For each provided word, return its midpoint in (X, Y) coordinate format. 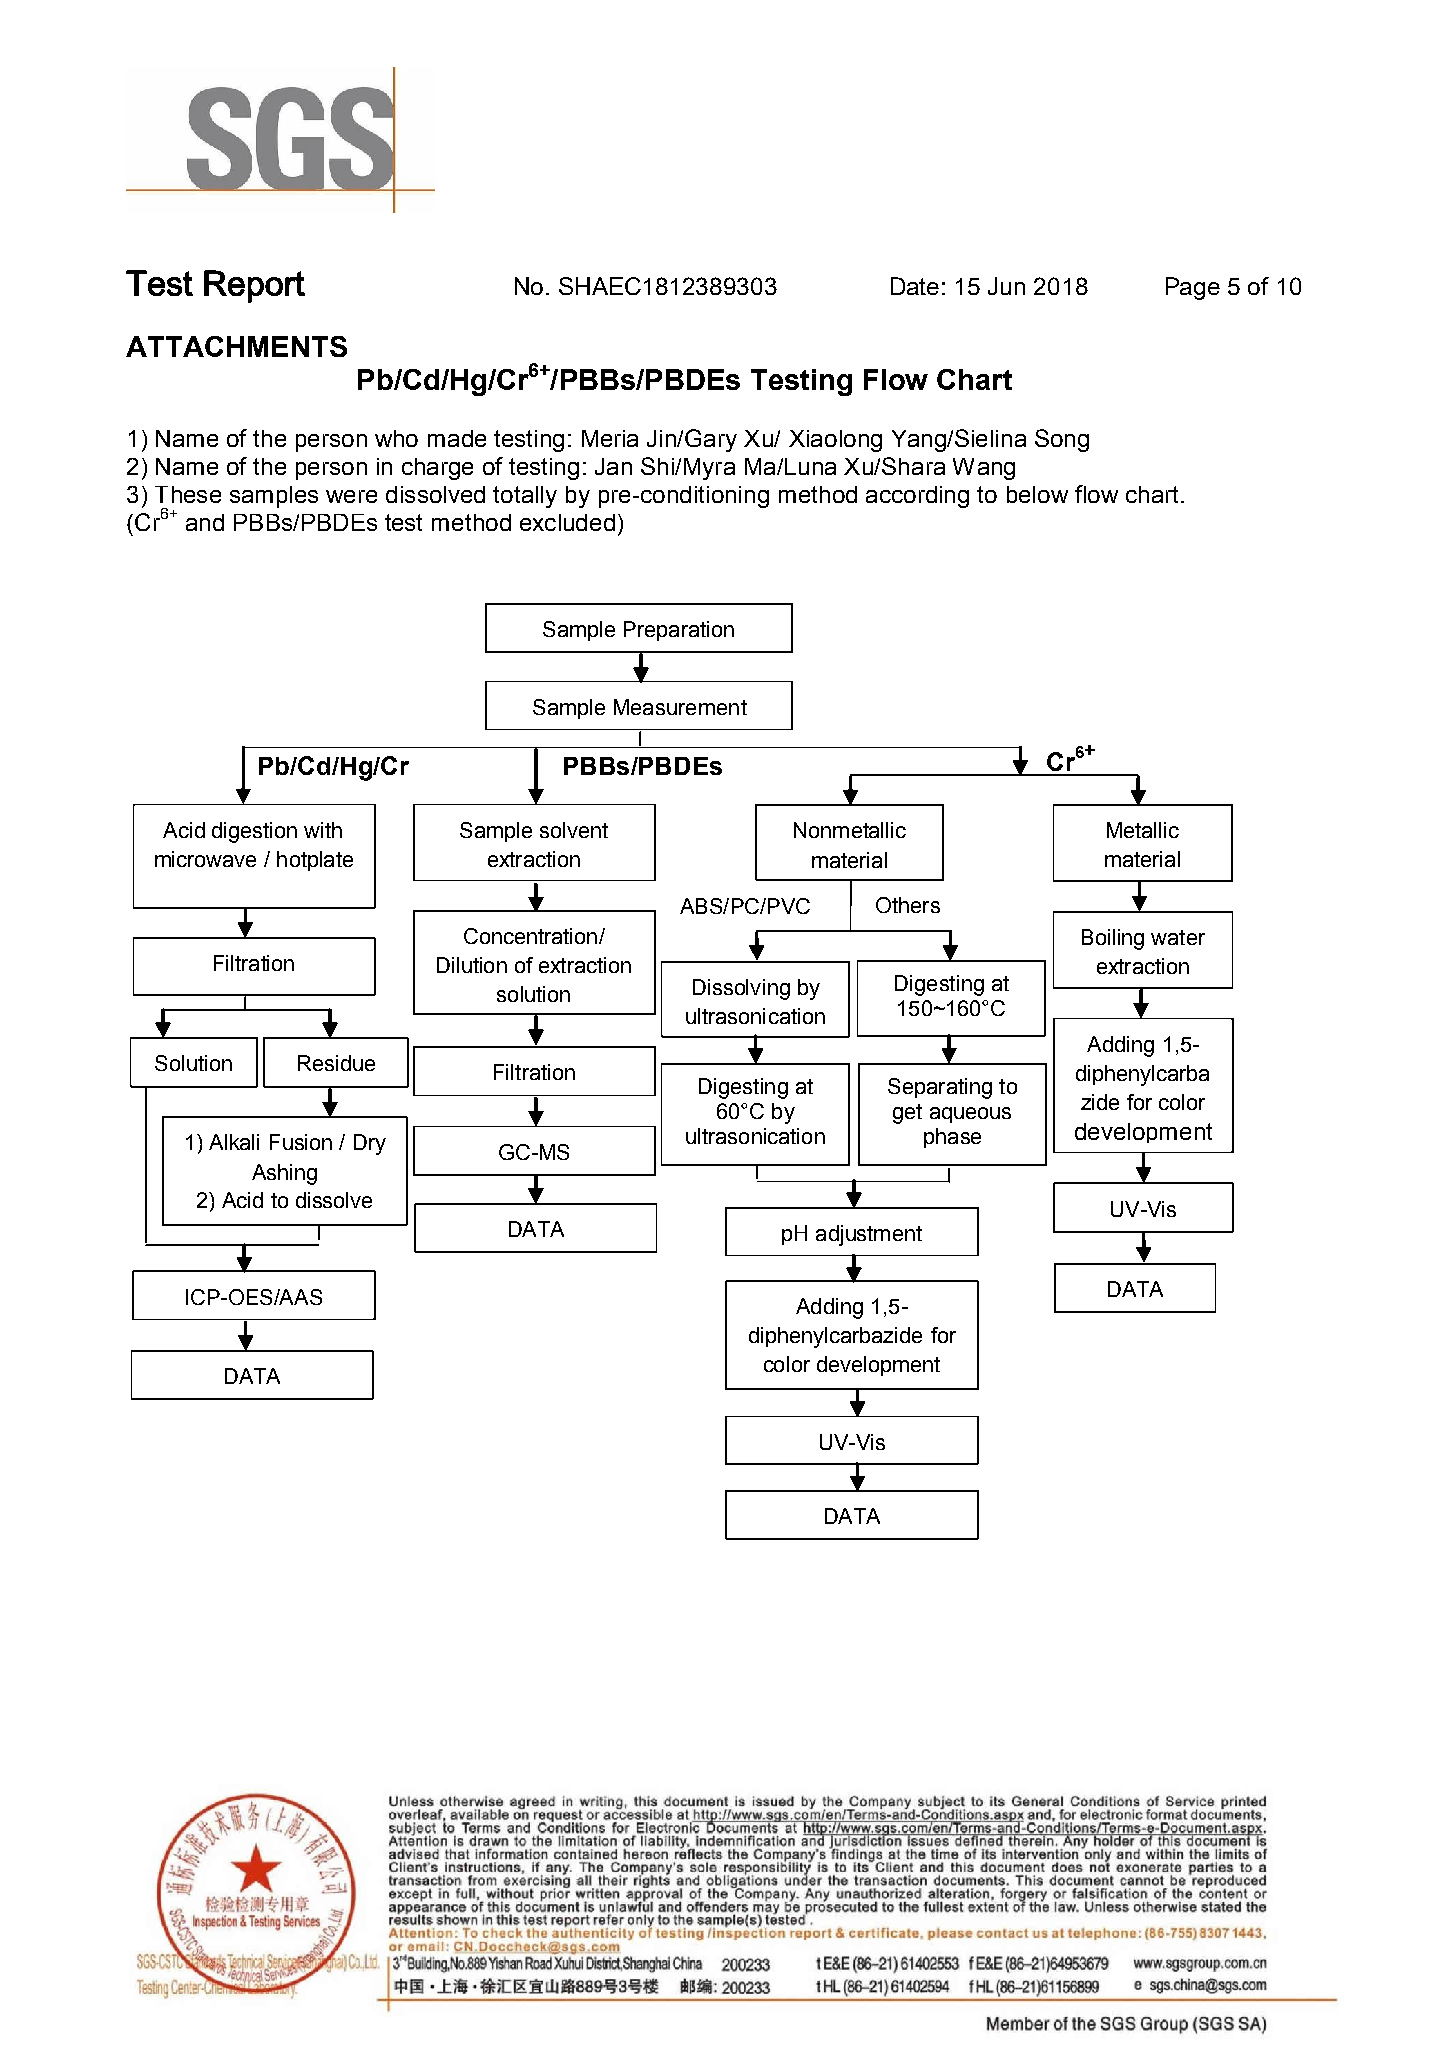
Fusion (301, 1142)
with (323, 830)
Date (915, 286)
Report (254, 286)
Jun (1006, 286)
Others (908, 905)
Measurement (680, 707)
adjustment (869, 1235)
